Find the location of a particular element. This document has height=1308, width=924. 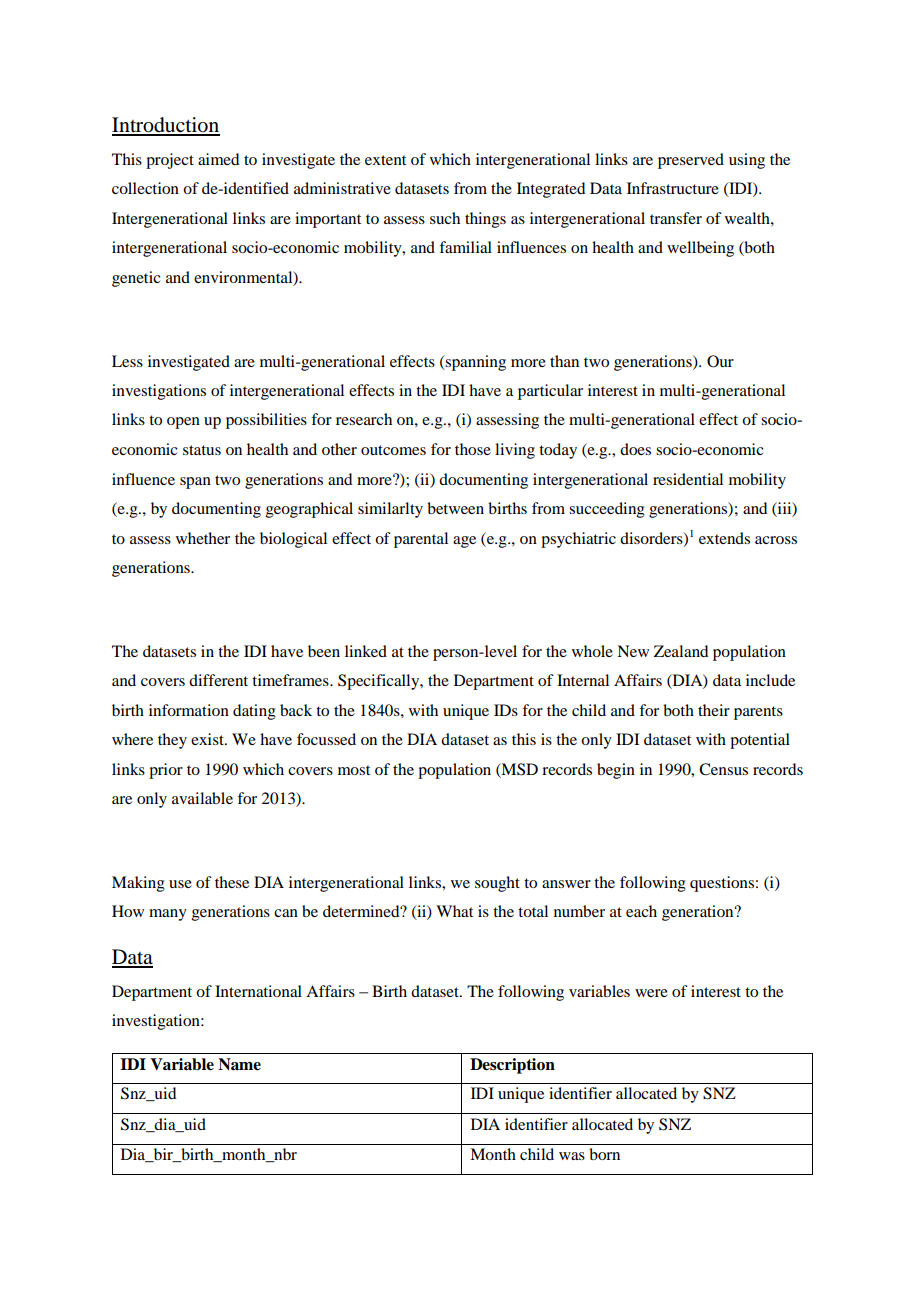

Infrastructure is located at coordinates (673, 188).
